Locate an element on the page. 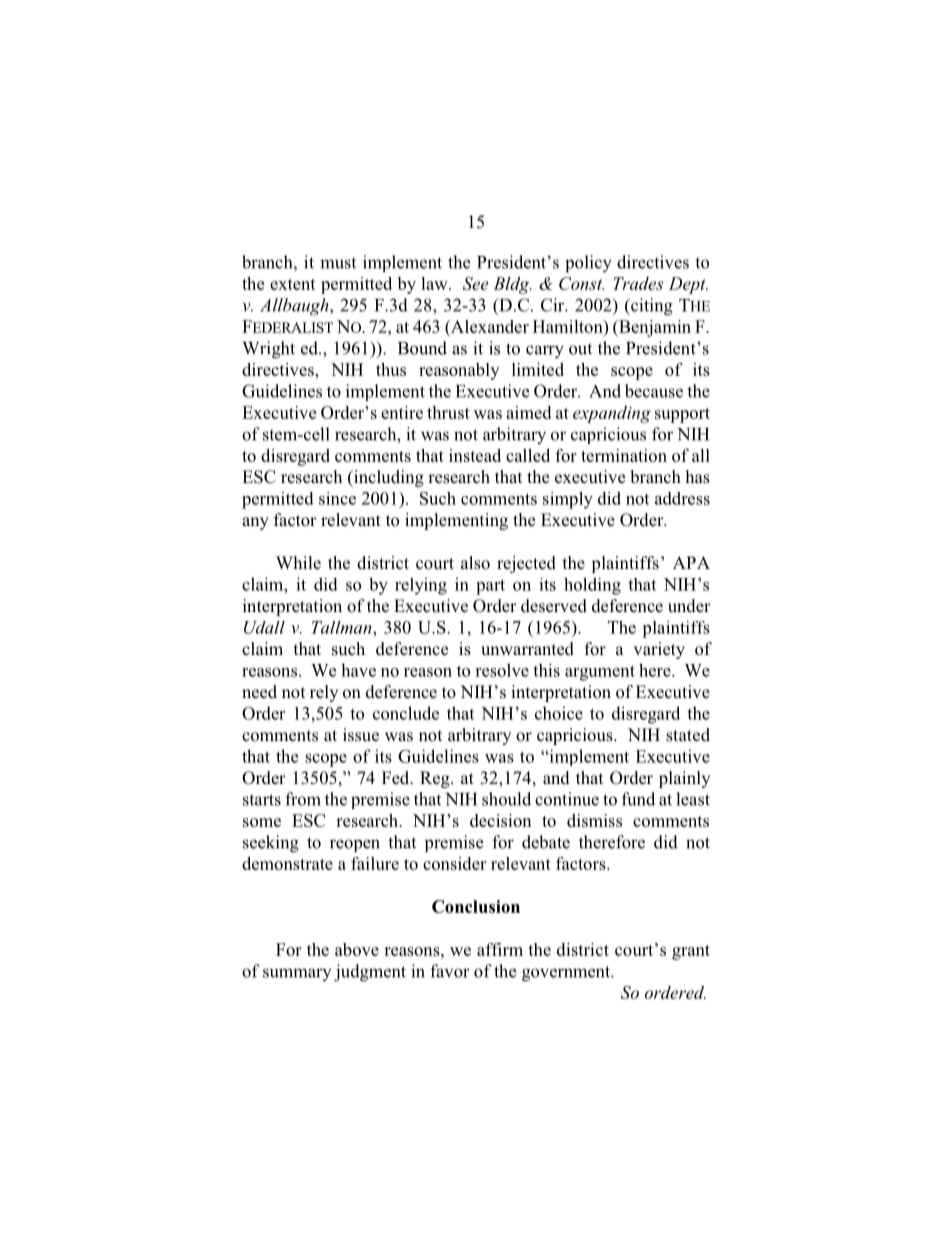  issue is located at coordinates (361, 735).
